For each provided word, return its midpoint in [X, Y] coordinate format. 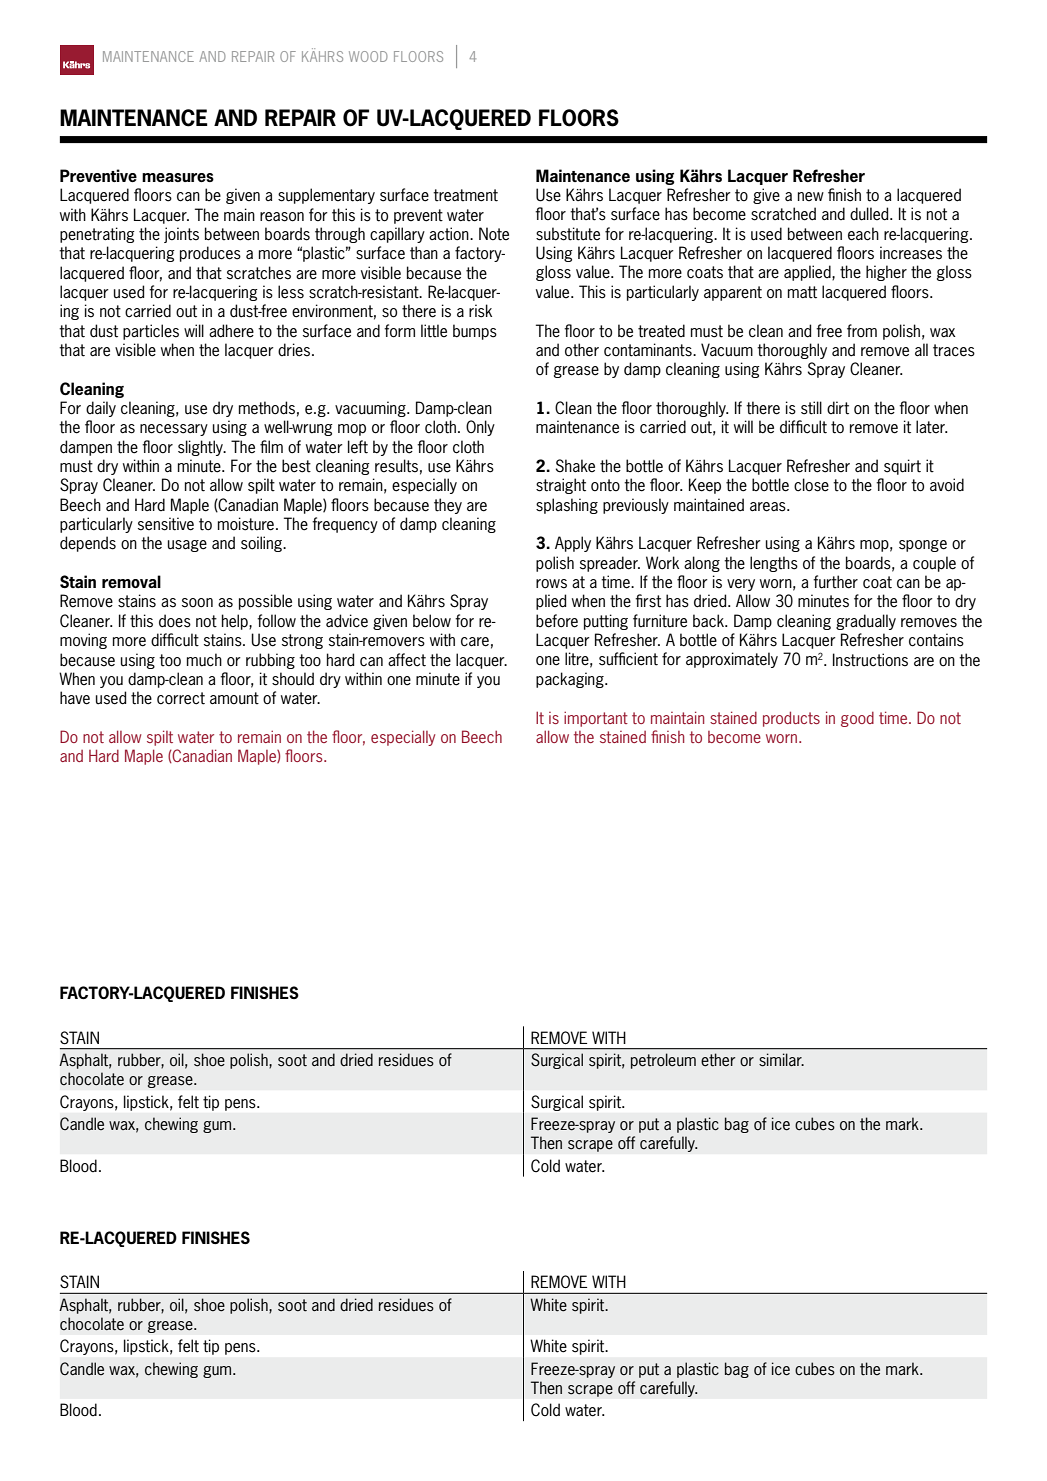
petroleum [663, 1061]
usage [187, 546]
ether [718, 1060]
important [596, 719]
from [862, 330]
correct [181, 698]
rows [551, 584]
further [835, 582]
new [811, 196]
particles [151, 332]
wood [368, 56]
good [857, 719]
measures [178, 177]
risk [480, 311]
